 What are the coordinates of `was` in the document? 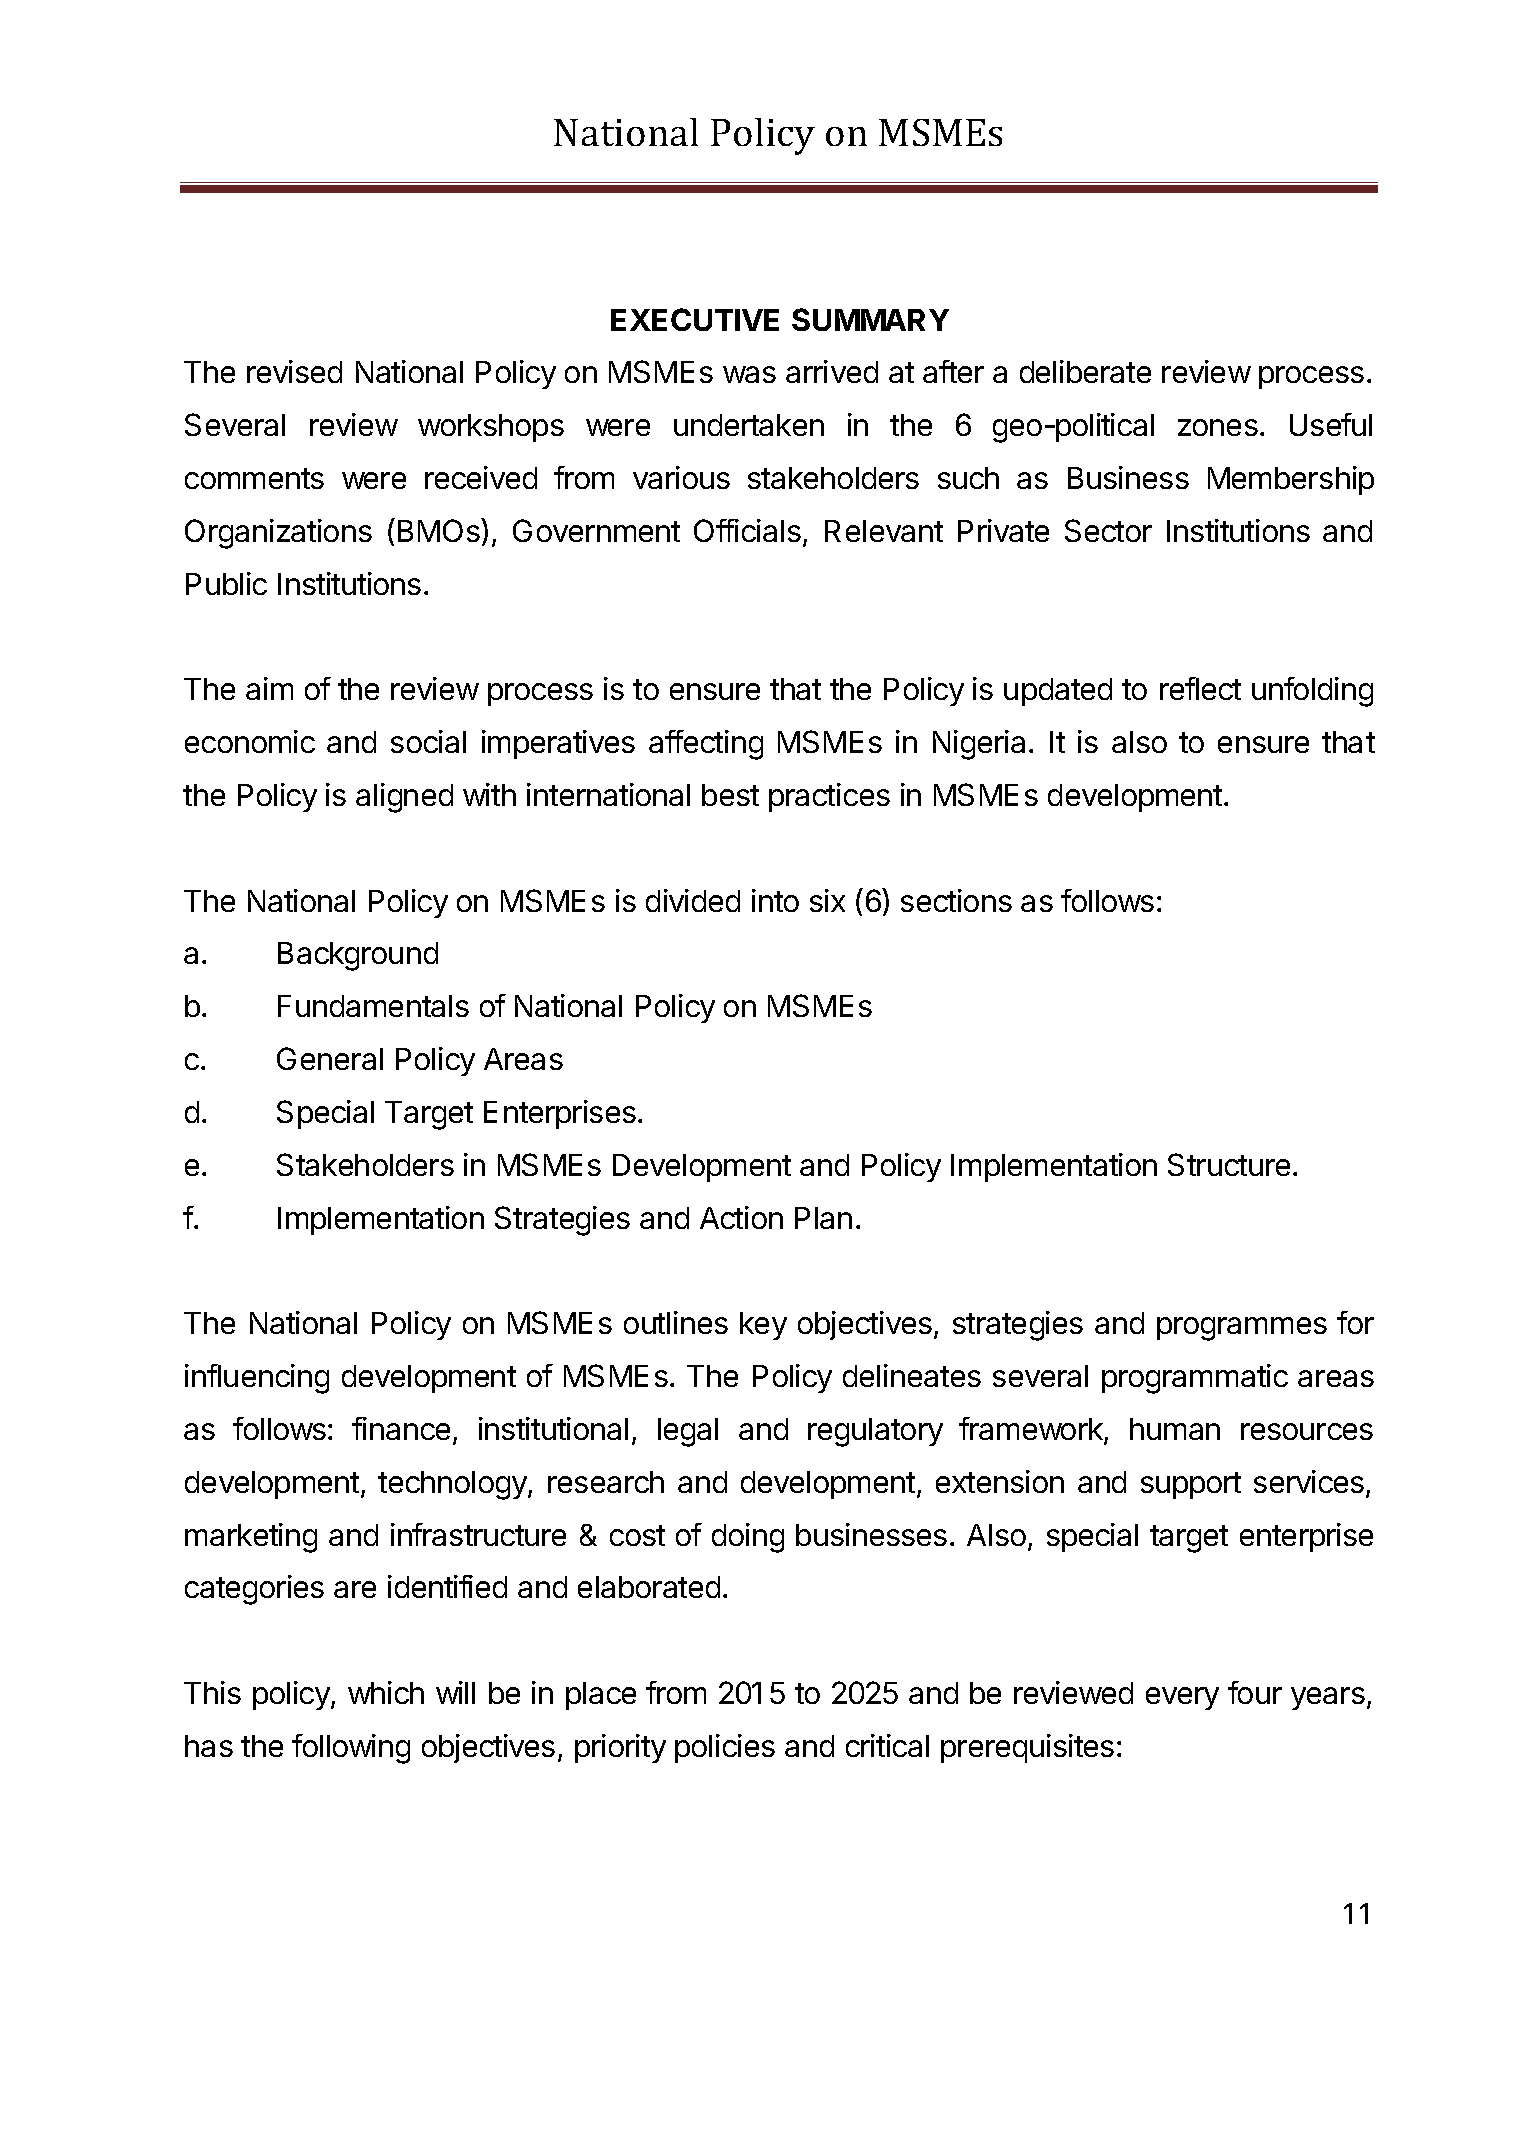 It's located at (749, 374).
